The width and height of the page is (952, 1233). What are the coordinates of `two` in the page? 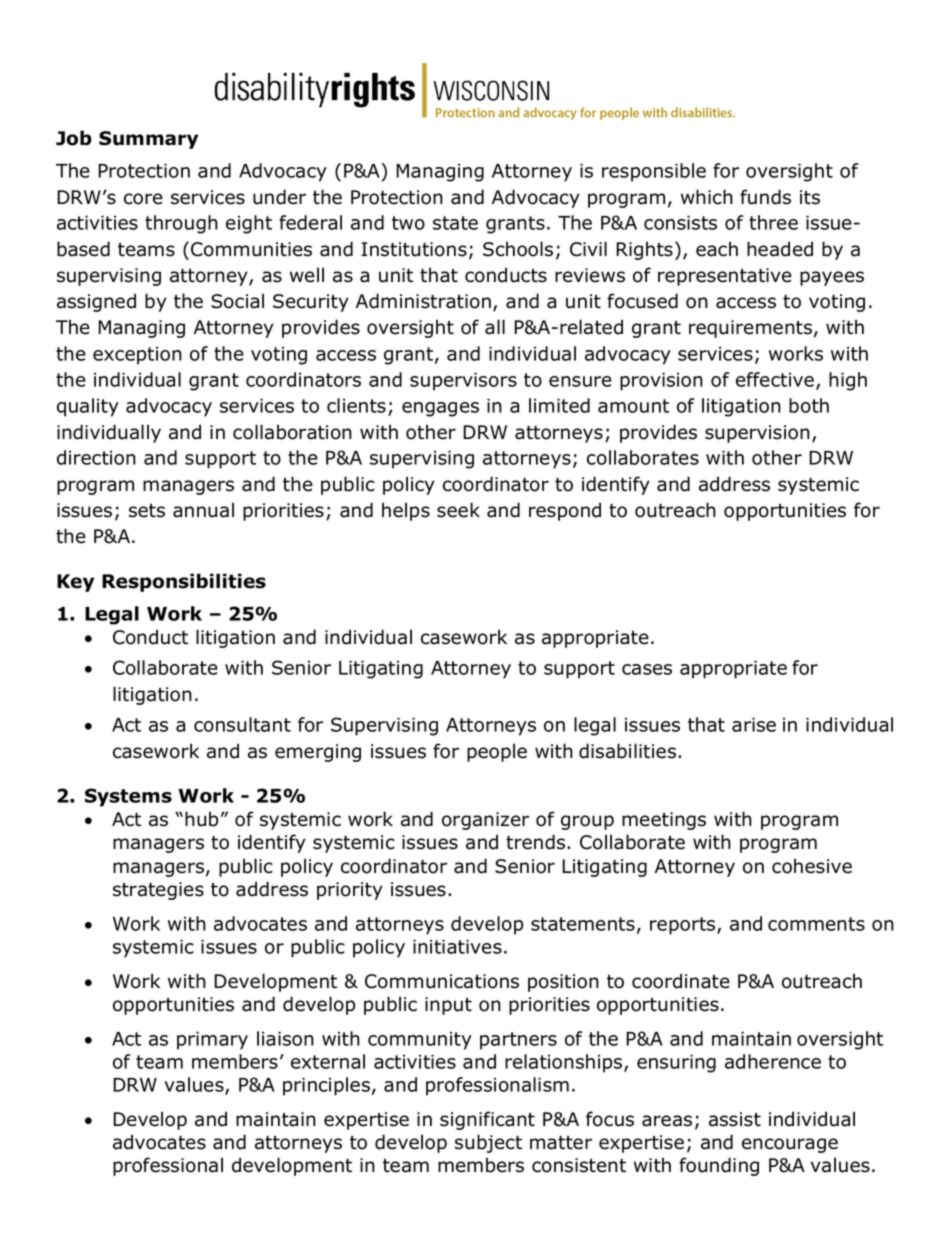 It's located at (408, 223).
